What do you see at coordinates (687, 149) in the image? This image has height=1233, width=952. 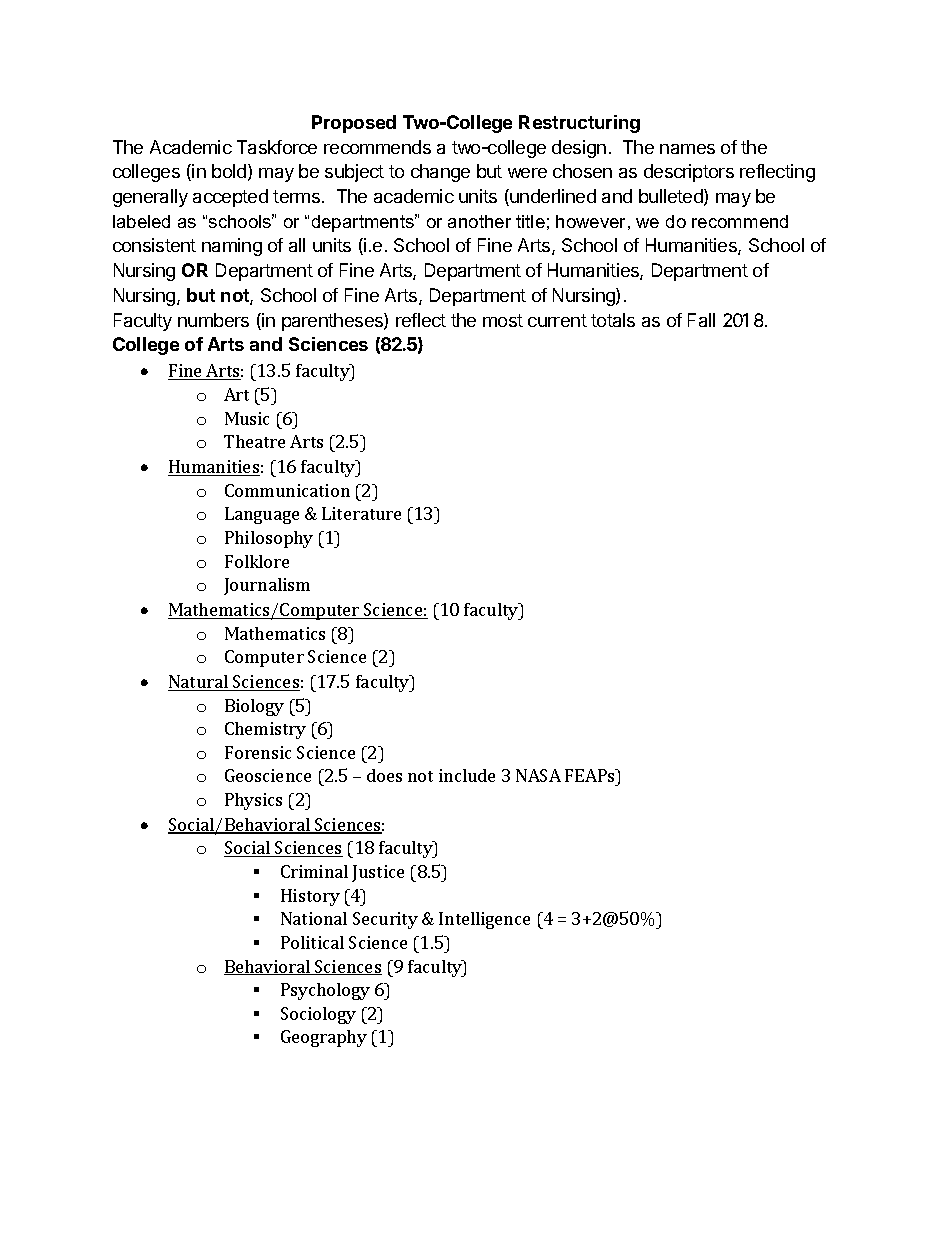 I see `names` at bounding box center [687, 149].
